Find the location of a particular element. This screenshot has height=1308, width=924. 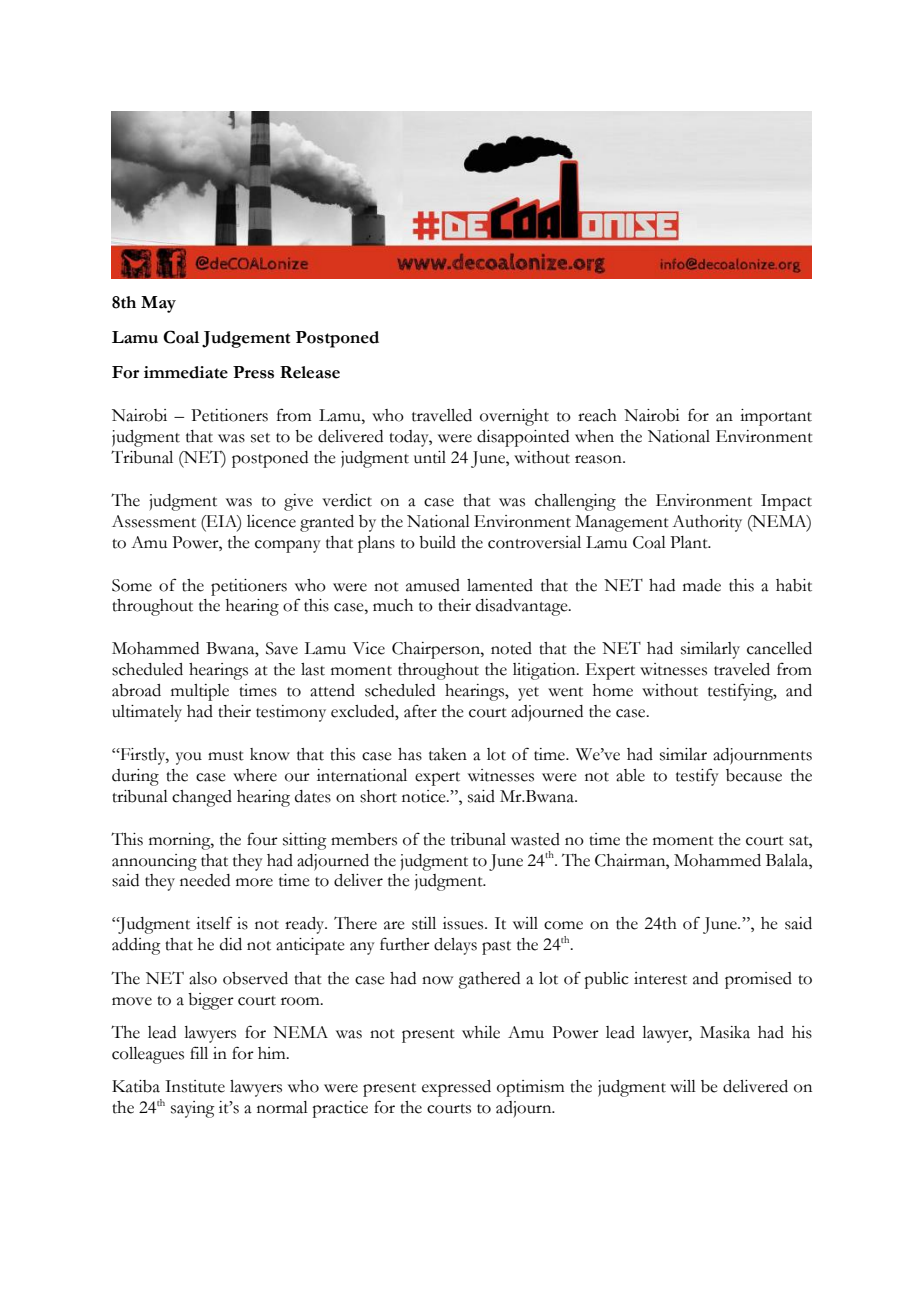

Institute is located at coordinates (195, 1086).
